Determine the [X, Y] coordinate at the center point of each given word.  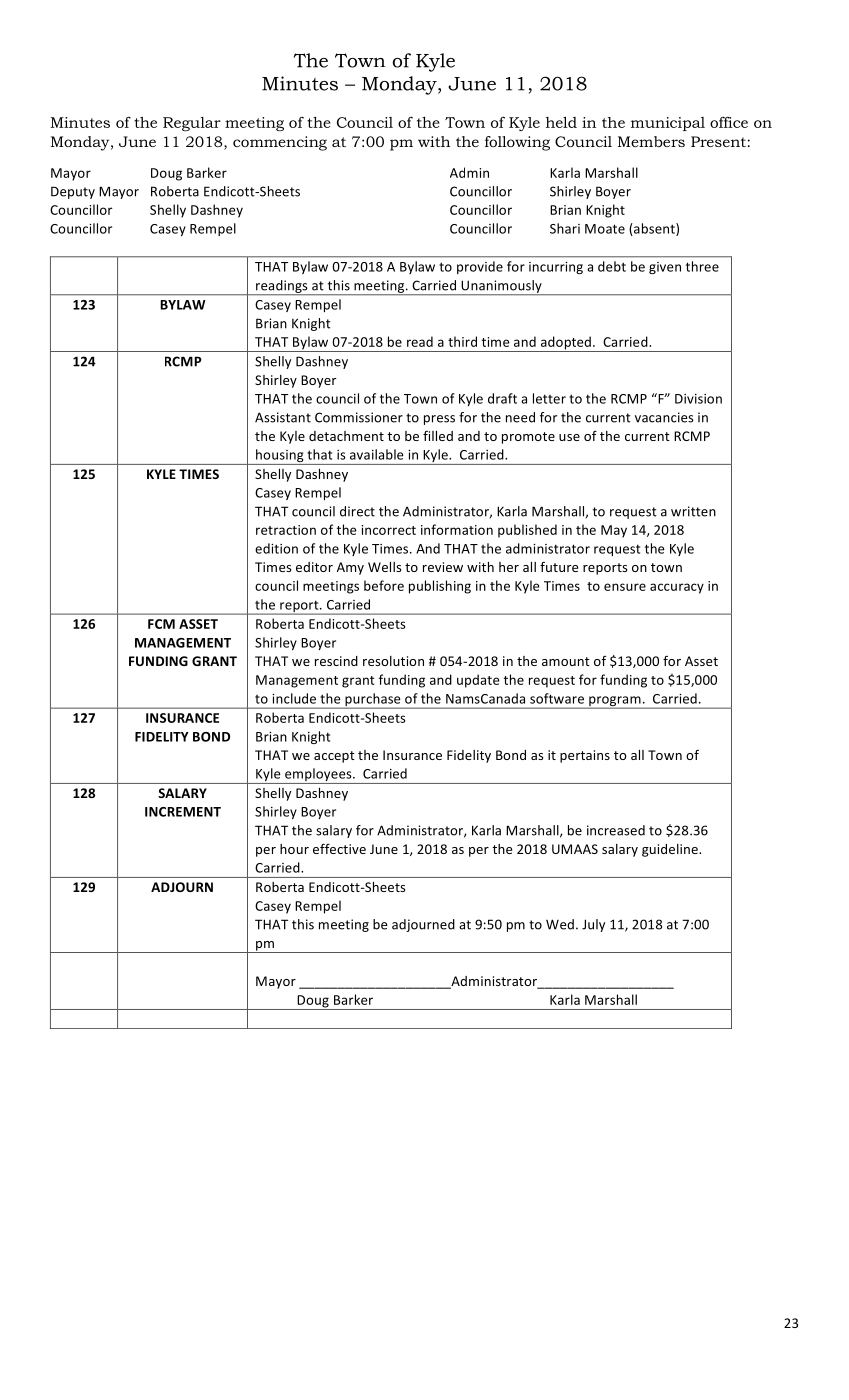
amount [566, 661]
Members [651, 141]
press [439, 420]
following [517, 143]
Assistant [283, 417]
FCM [161, 624]
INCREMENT [183, 812]
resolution [393, 661]
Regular [192, 124]
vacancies [664, 417]
